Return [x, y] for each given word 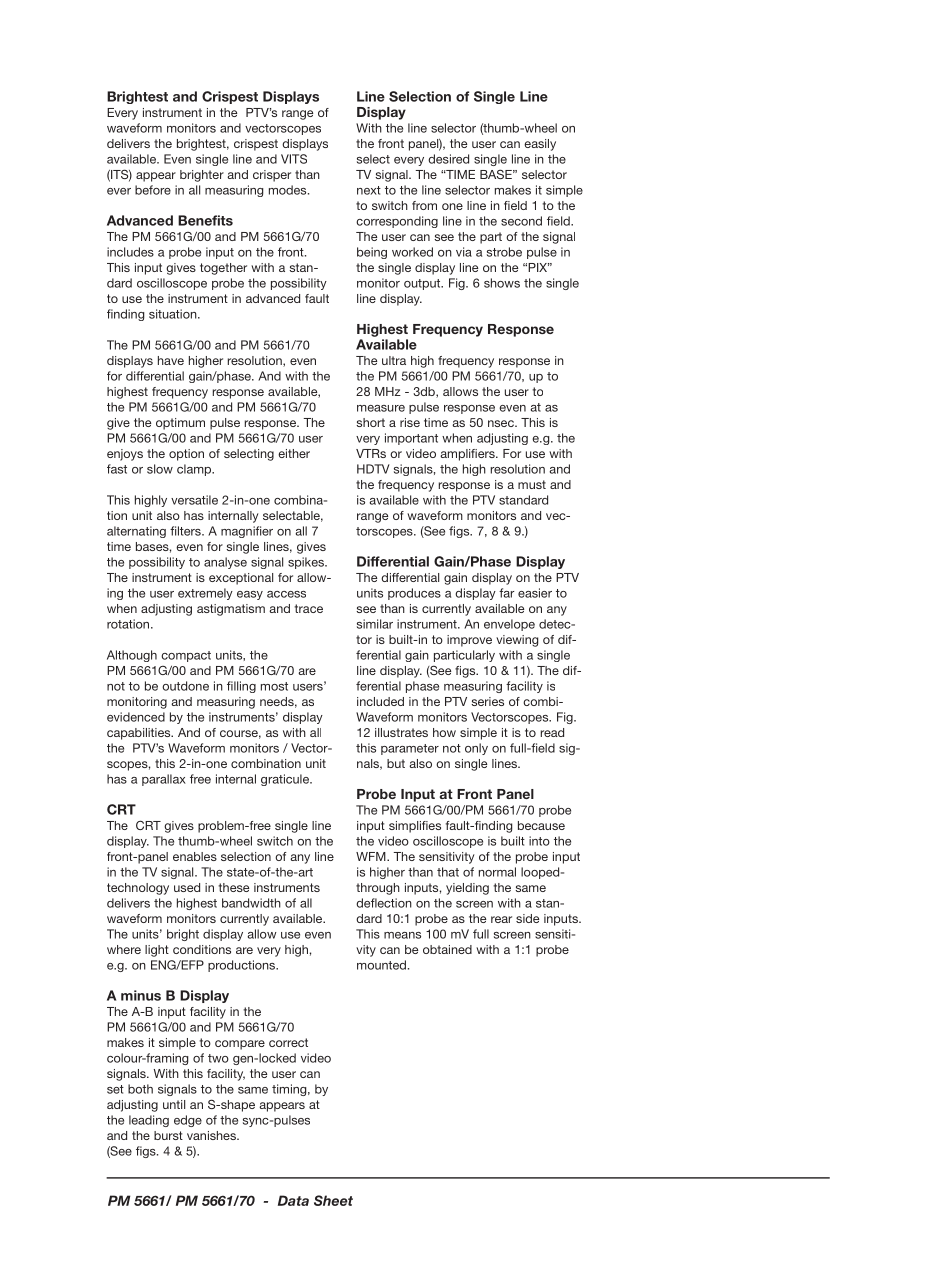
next [369, 190]
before [153, 190]
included [380, 701]
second [521, 221]
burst [168, 1135]
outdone [185, 686]
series [487, 701]
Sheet [333, 1200]
